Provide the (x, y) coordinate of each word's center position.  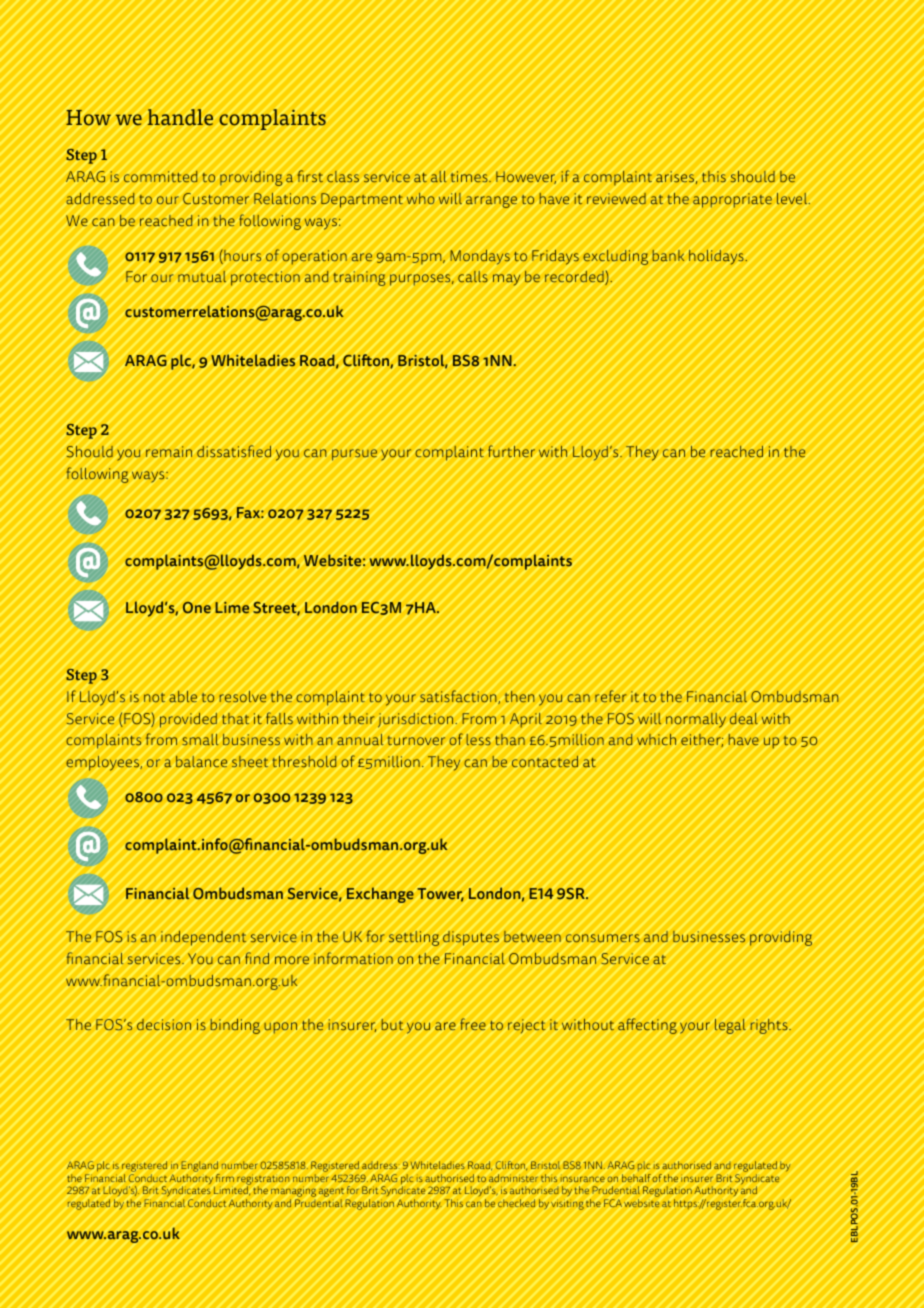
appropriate (732, 200)
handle (180, 117)
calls (473, 276)
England (200, 1168)
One (197, 607)
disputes (471, 938)
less (478, 739)
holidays (717, 257)
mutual (202, 276)
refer (610, 696)
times (470, 176)
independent (203, 938)
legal (730, 1026)
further (511, 451)
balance (201, 761)
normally (696, 720)
